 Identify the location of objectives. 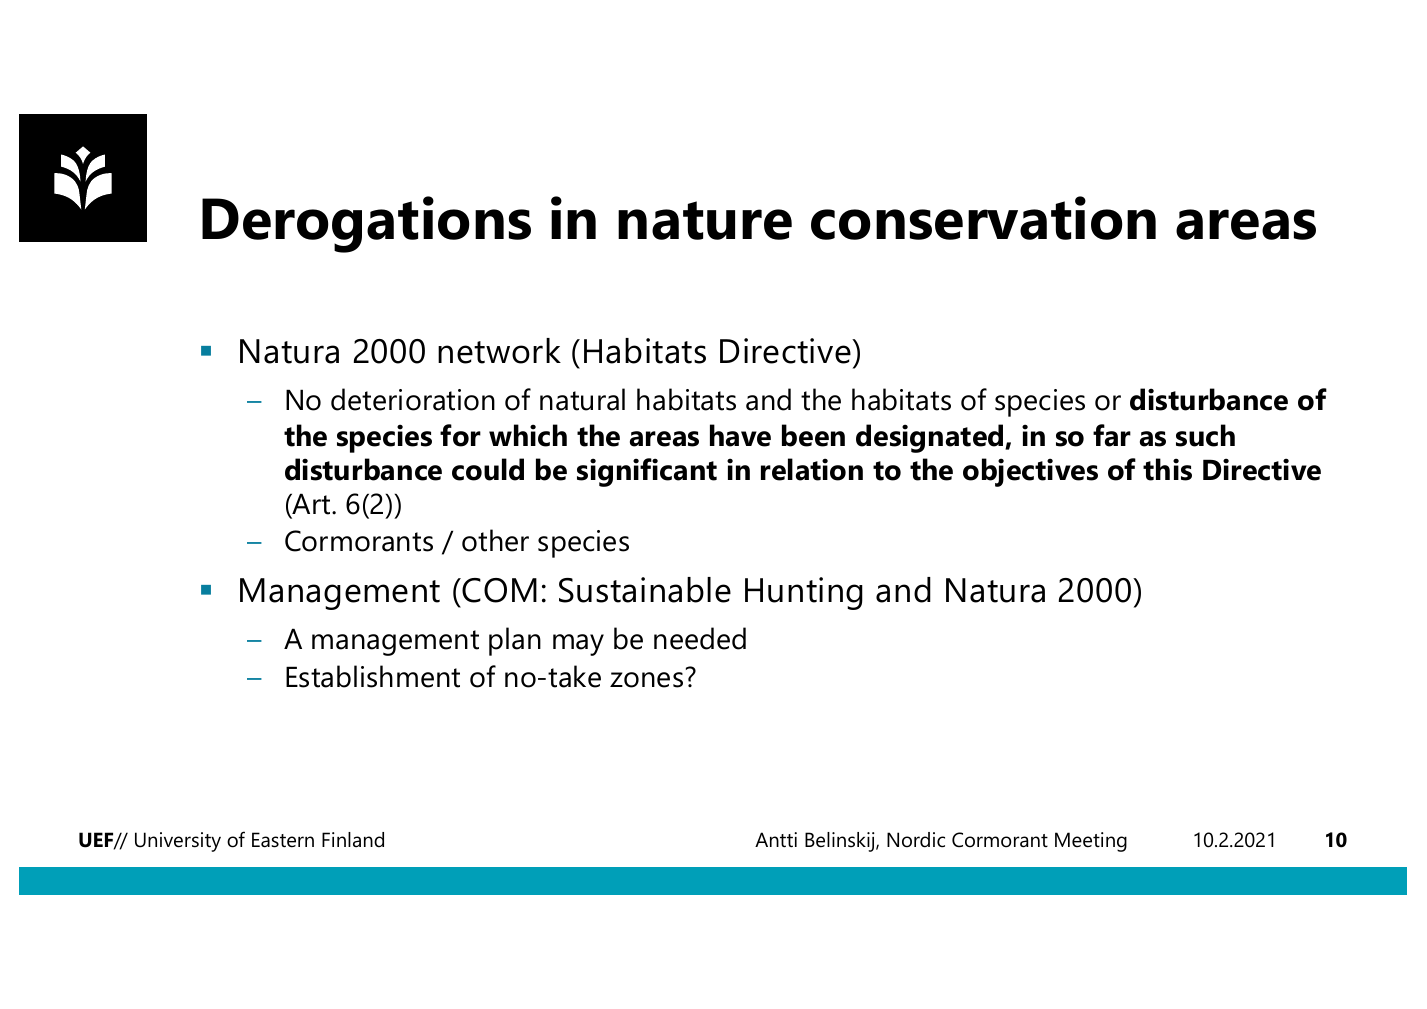
(1030, 472).
